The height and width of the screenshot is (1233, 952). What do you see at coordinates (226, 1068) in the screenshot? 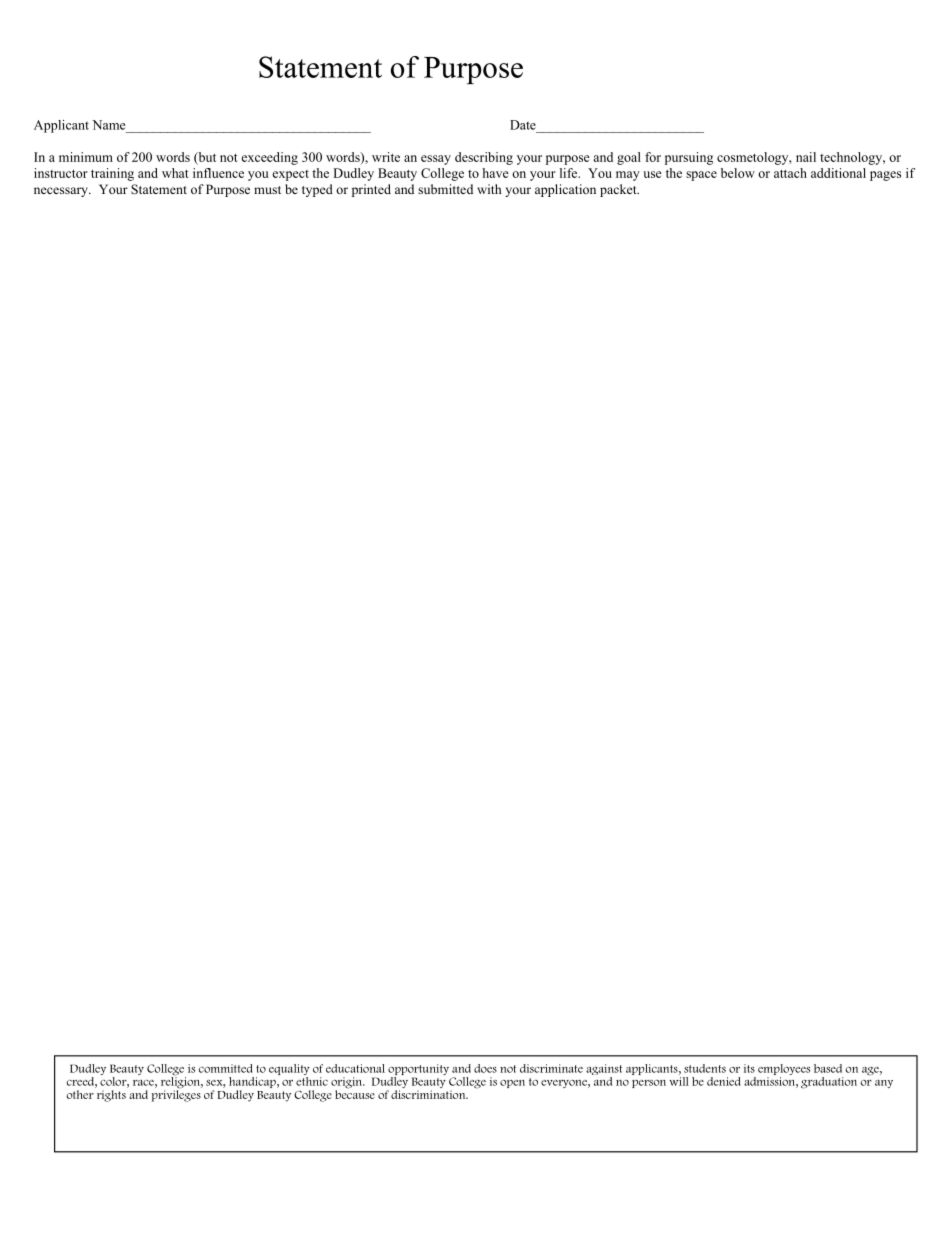
I see `committed` at bounding box center [226, 1068].
